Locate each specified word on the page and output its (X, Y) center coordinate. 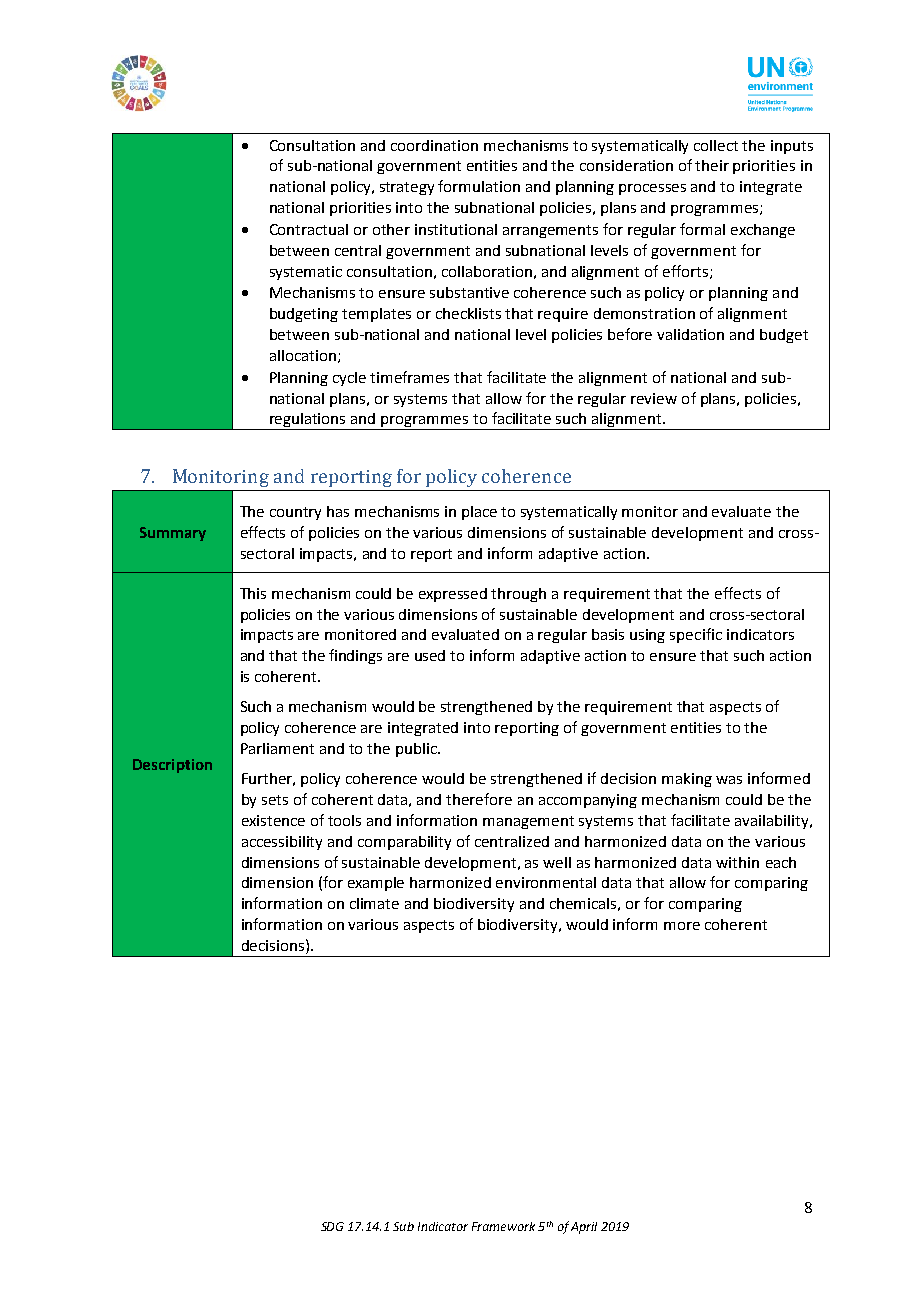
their (712, 165)
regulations (308, 421)
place (479, 513)
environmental (546, 882)
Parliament (277, 748)
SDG (332, 1226)
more (682, 926)
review (654, 398)
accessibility (282, 843)
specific (696, 635)
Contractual (309, 229)
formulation (479, 186)
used (430, 655)
